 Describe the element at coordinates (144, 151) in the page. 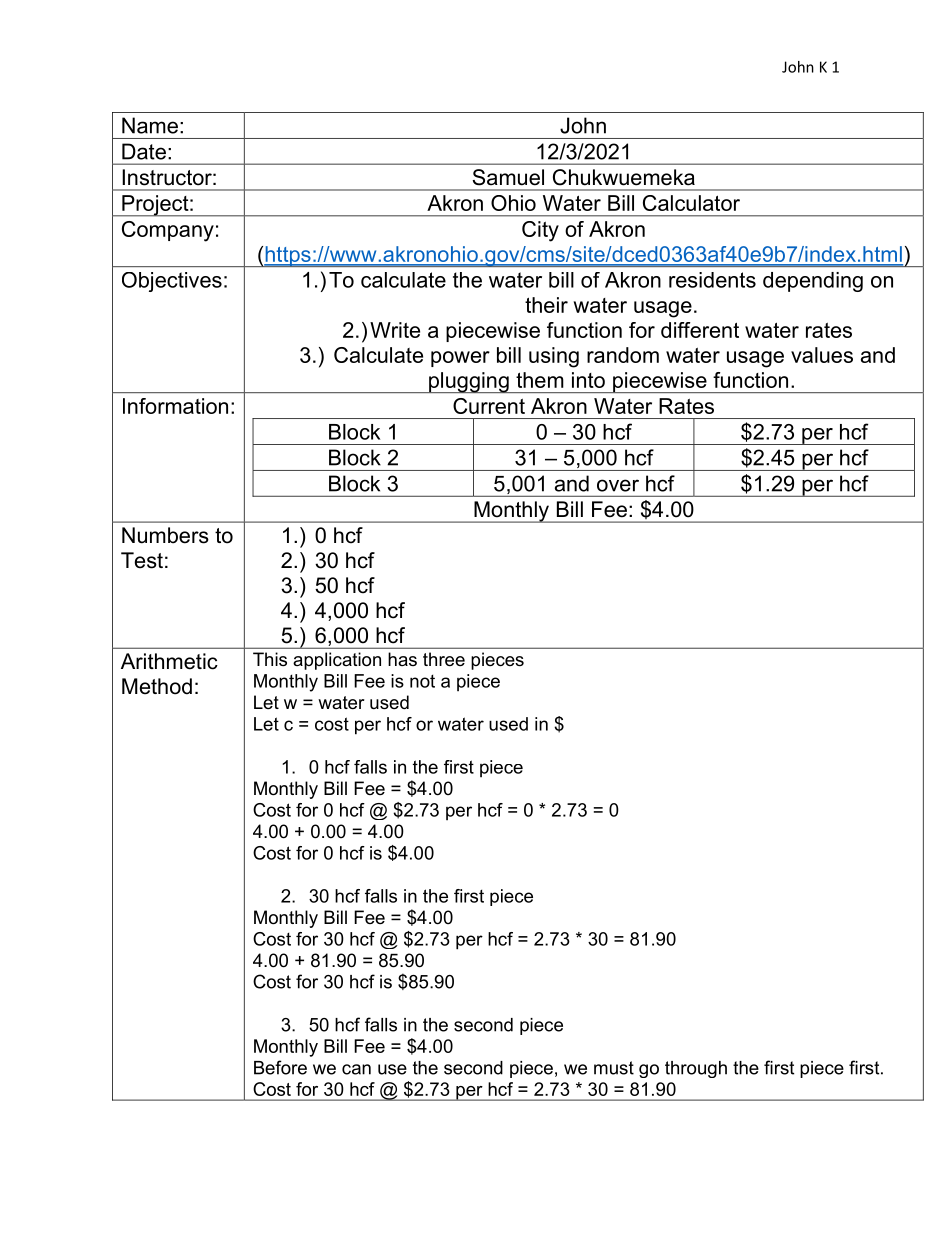

I see `Date` at that location.
